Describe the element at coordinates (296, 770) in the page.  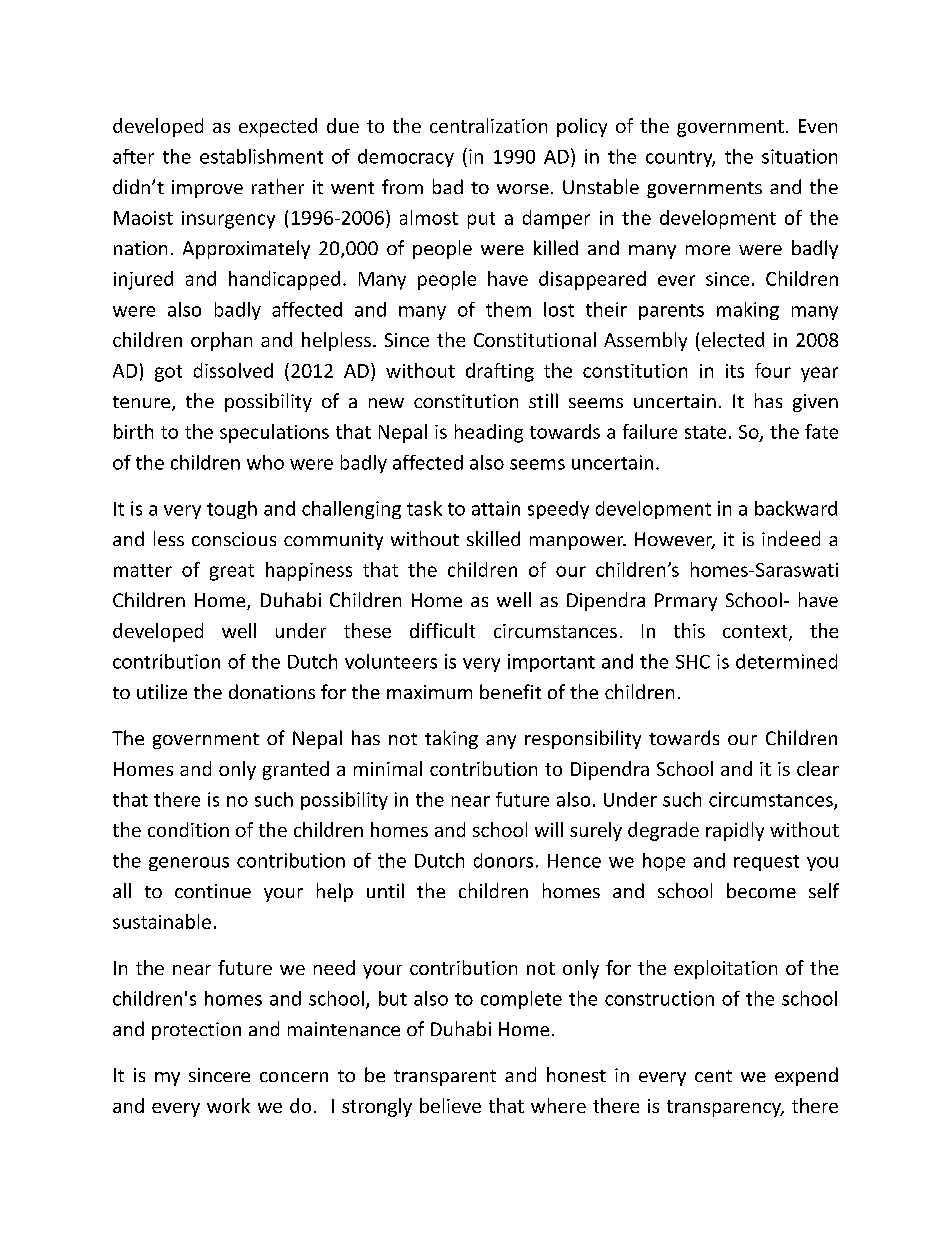
I see `granted` at that location.
